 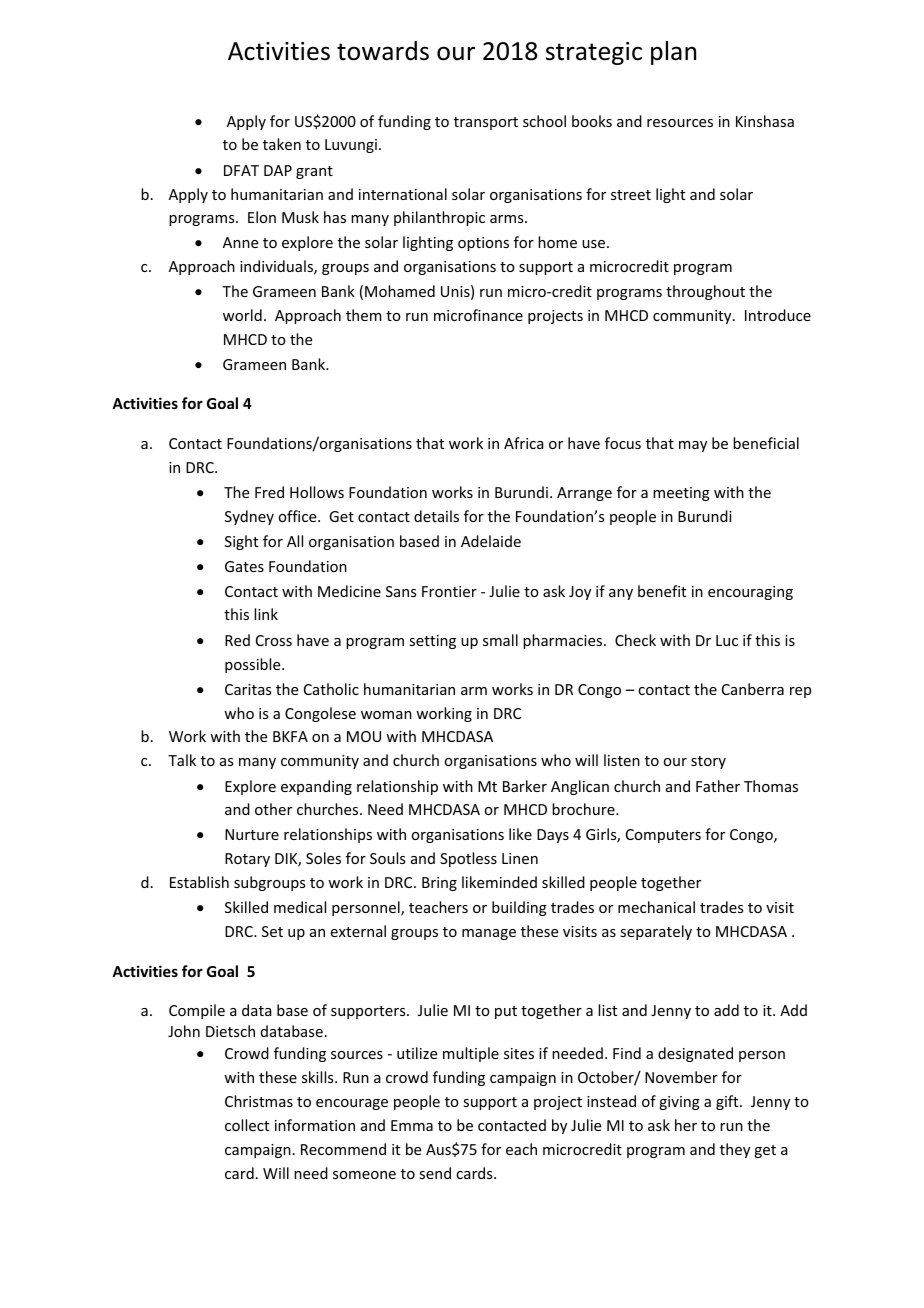 I want to click on Kinshasa, so click(x=765, y=121).
